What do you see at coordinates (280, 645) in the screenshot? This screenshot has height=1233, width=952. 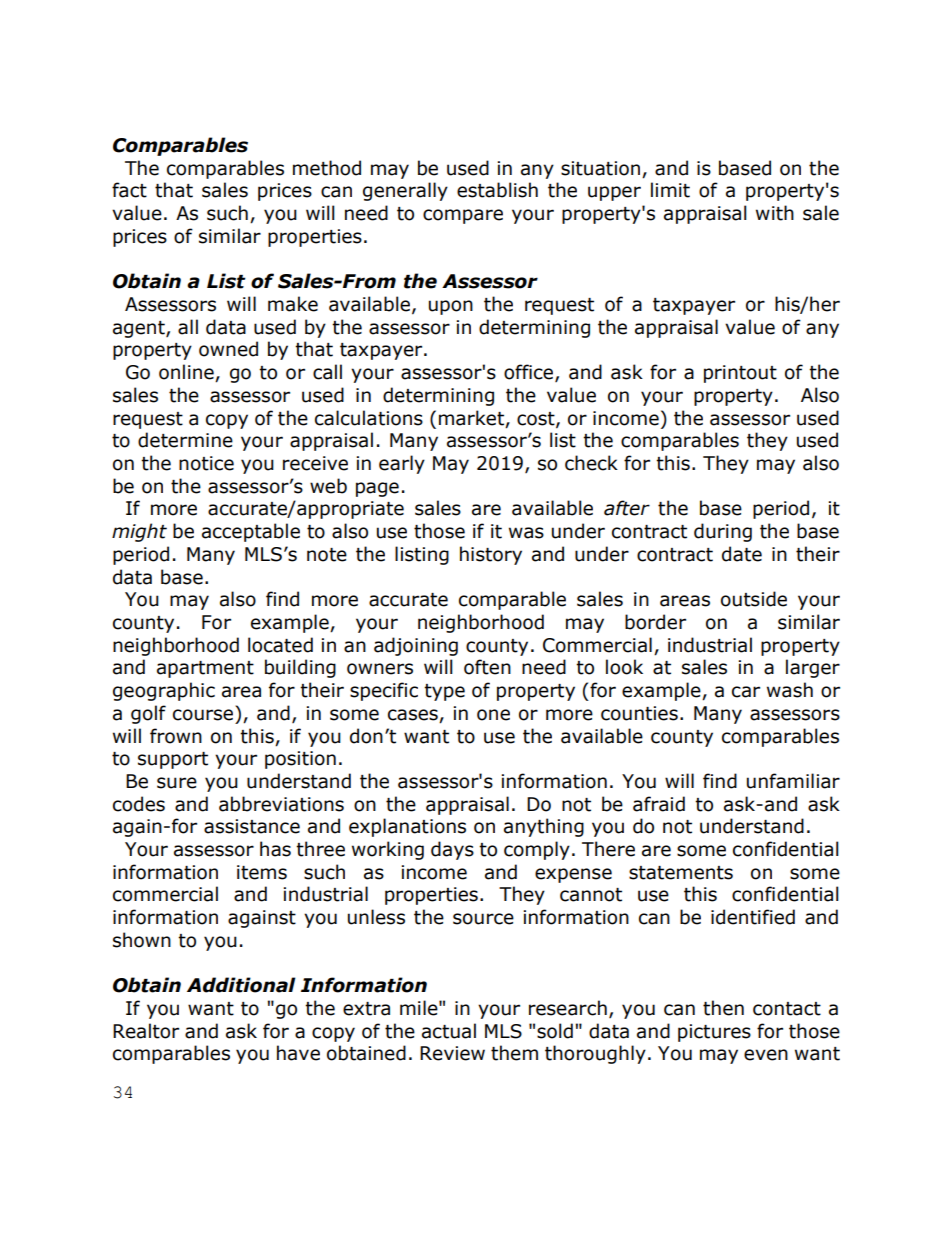 I see `located` at bounding box center [280, 645].
